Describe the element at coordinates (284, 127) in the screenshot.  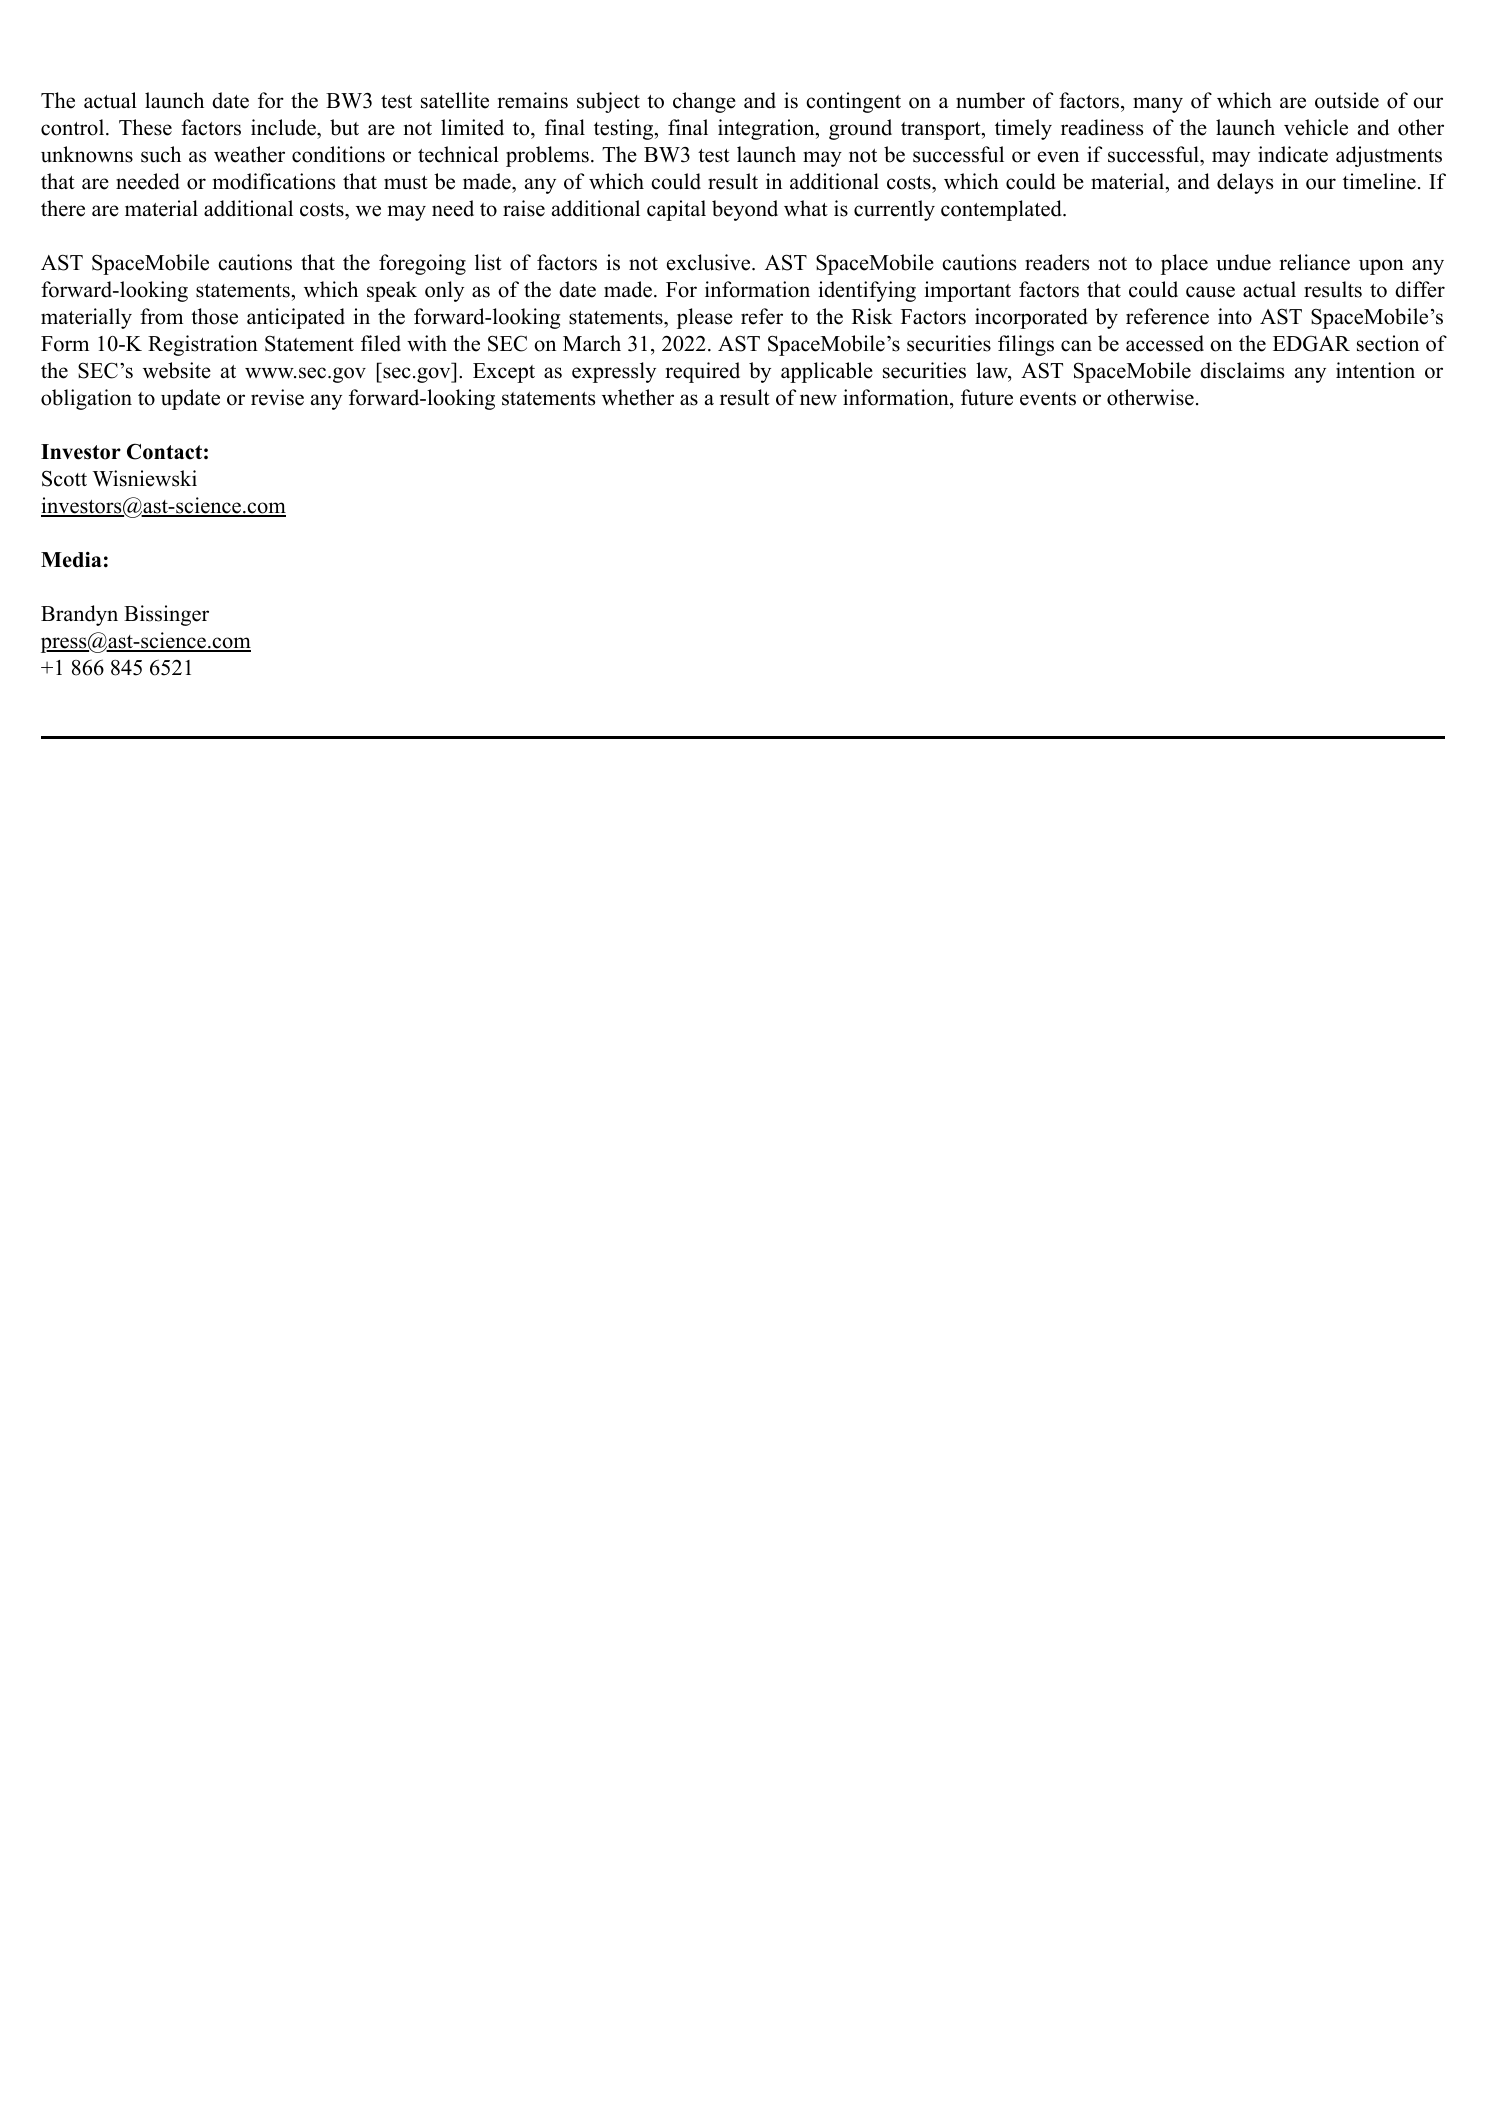
I see `include` at that location.
